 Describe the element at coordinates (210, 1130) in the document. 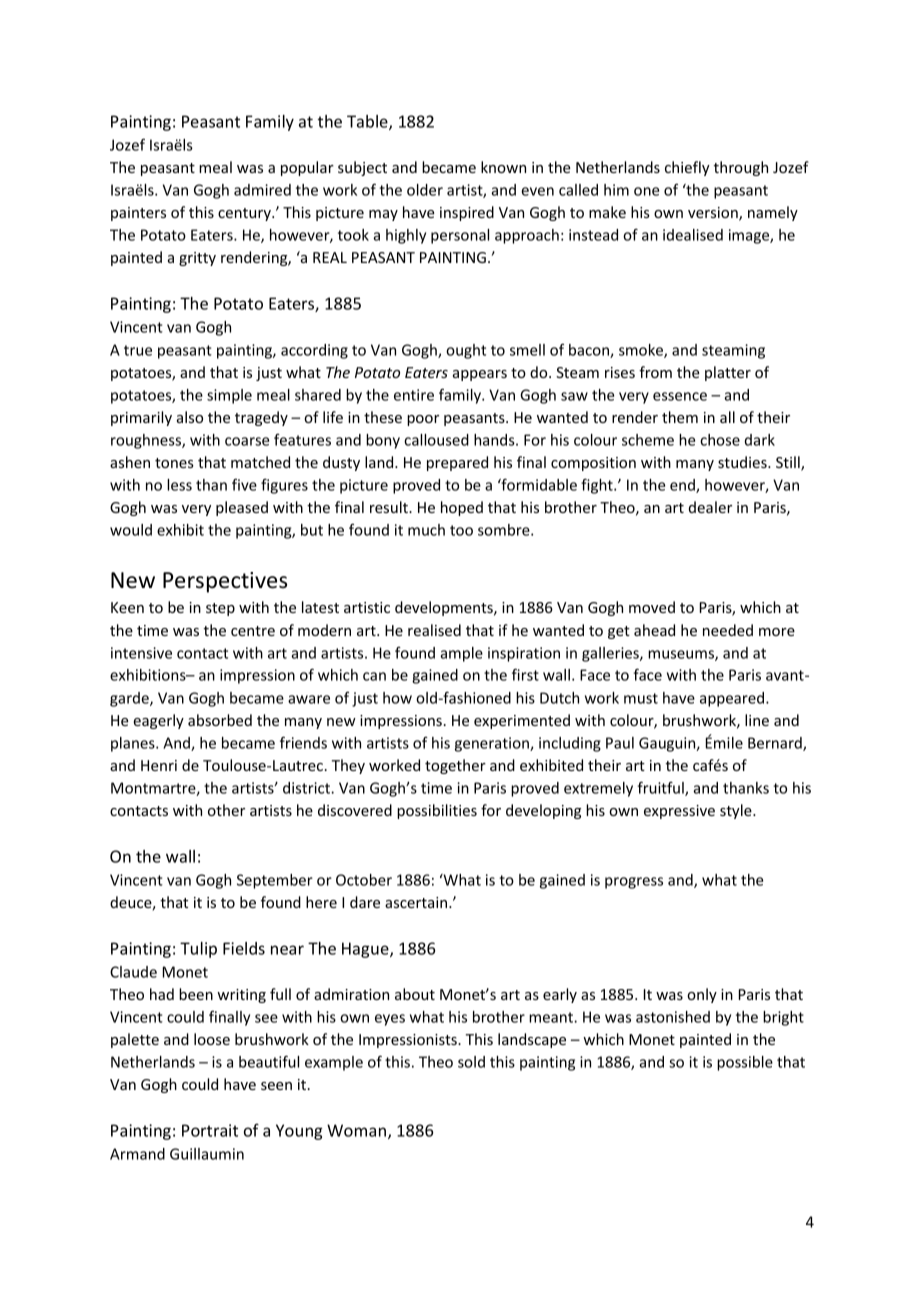

I see `Portrait` at that location.
